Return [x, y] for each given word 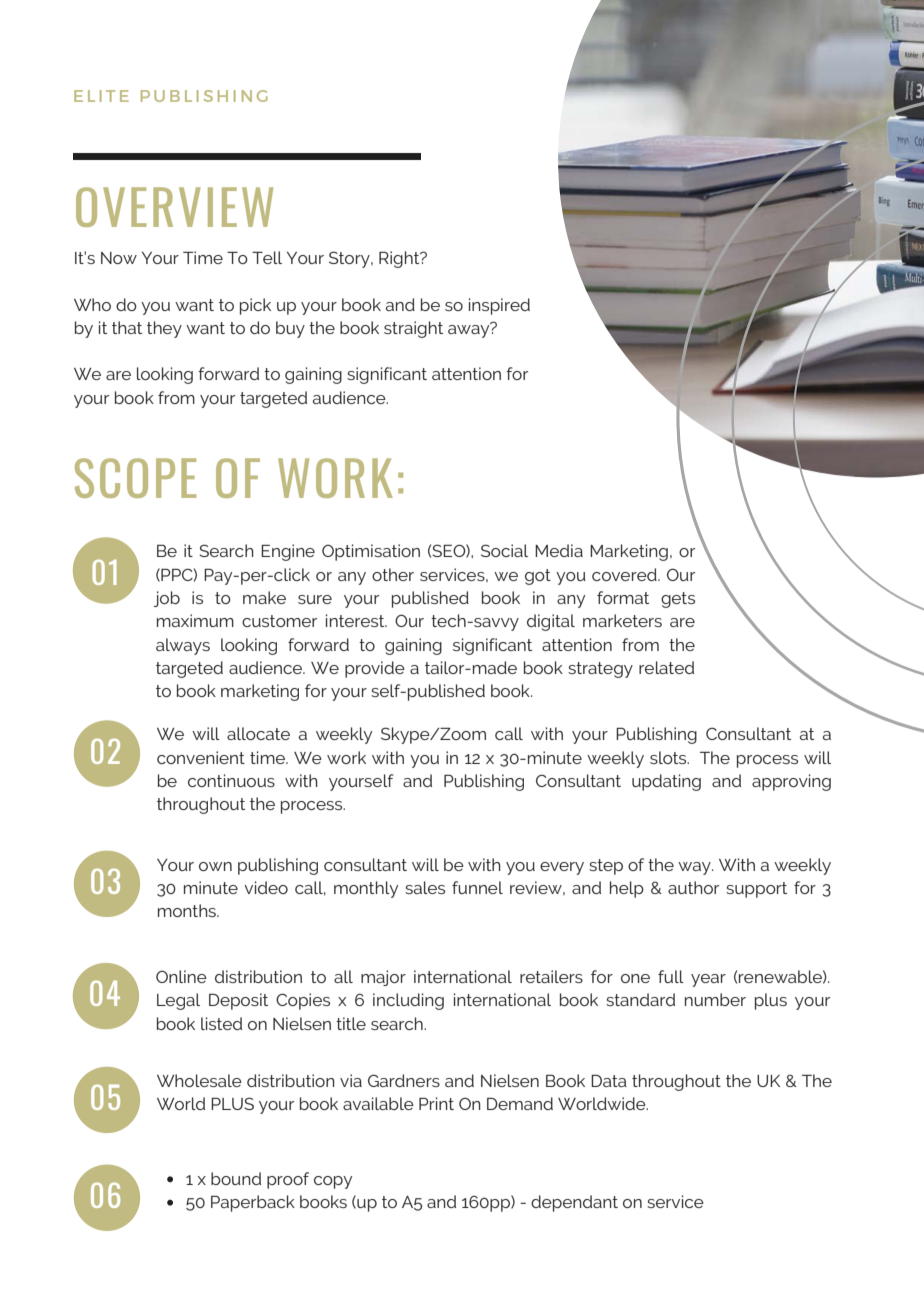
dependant [574, 1203]
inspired [499, 306]
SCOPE [135, 478]
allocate [258, 733]
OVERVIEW [174, 207]
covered [625, 574]
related [666, 667]
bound [236, 1178]
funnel [477, 887]
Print [436, 1103]
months [188, 910]
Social [504, 550]
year [708, 980]
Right [400, 259]
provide [375, 669]
